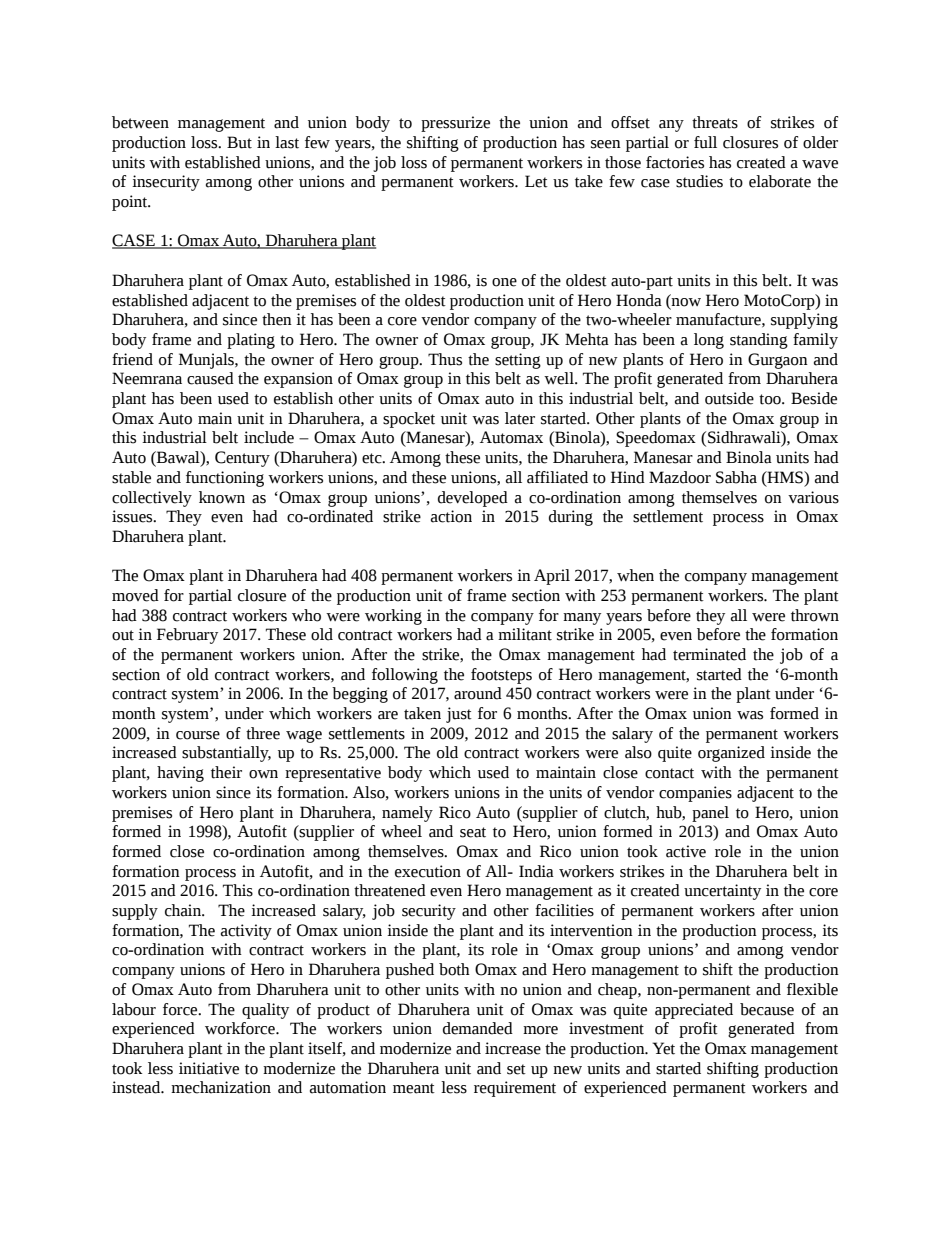  Describe the element at coordinates (705, 142) in the screenshot. I see `full` at that location.
